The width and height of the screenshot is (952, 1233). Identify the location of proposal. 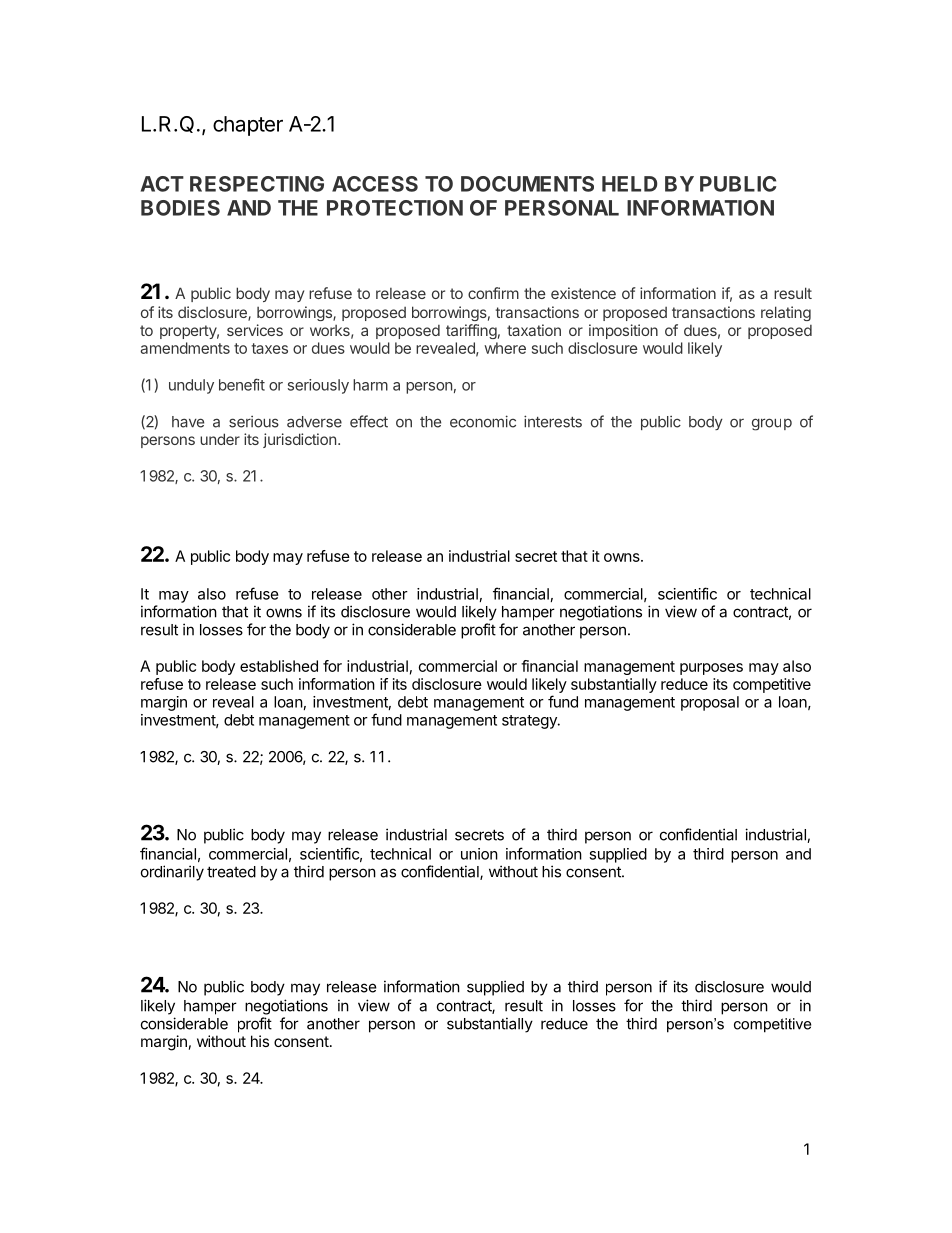
(710, 703).
